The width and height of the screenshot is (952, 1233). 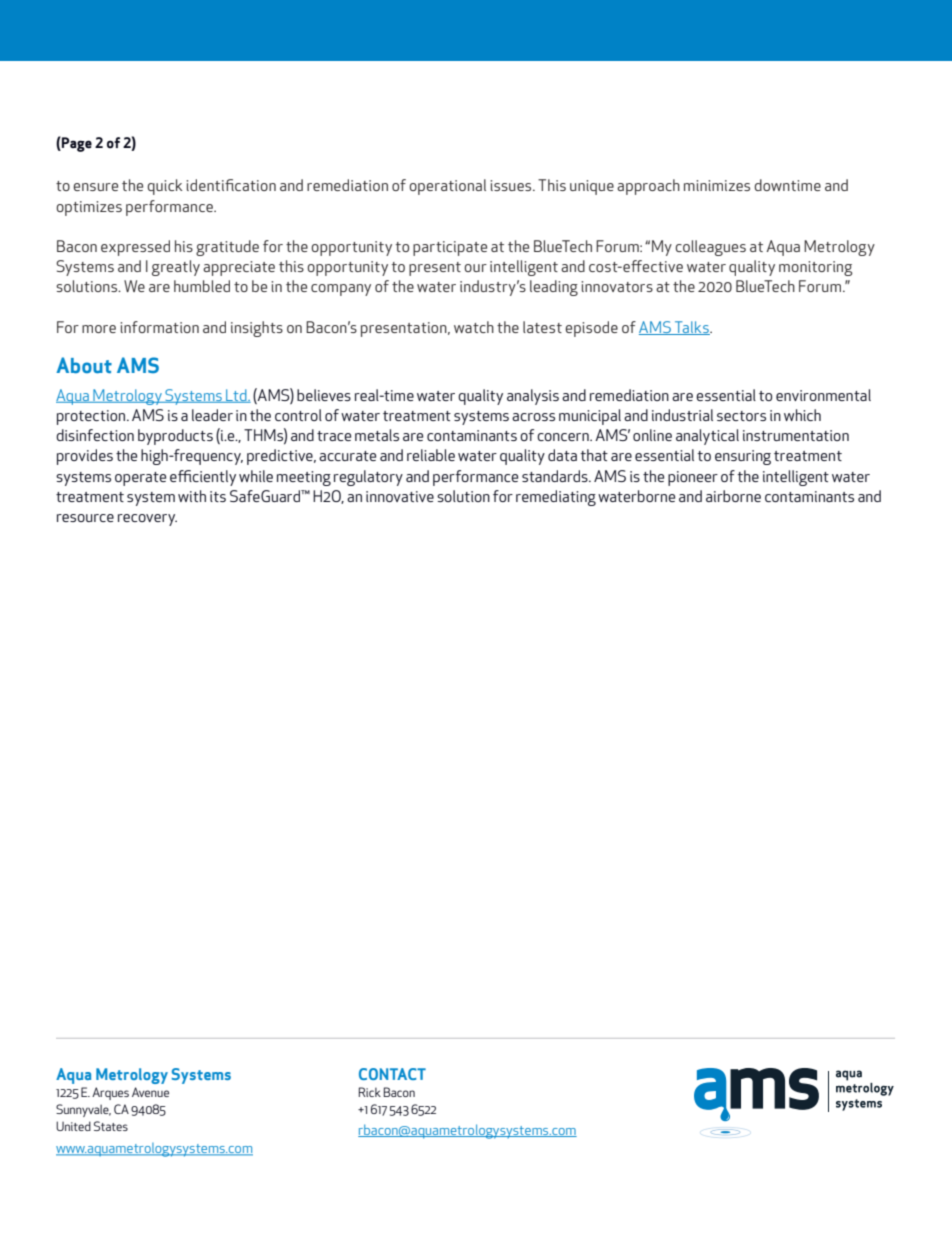 I want to click on innovative, so click(x=400, y=496).
